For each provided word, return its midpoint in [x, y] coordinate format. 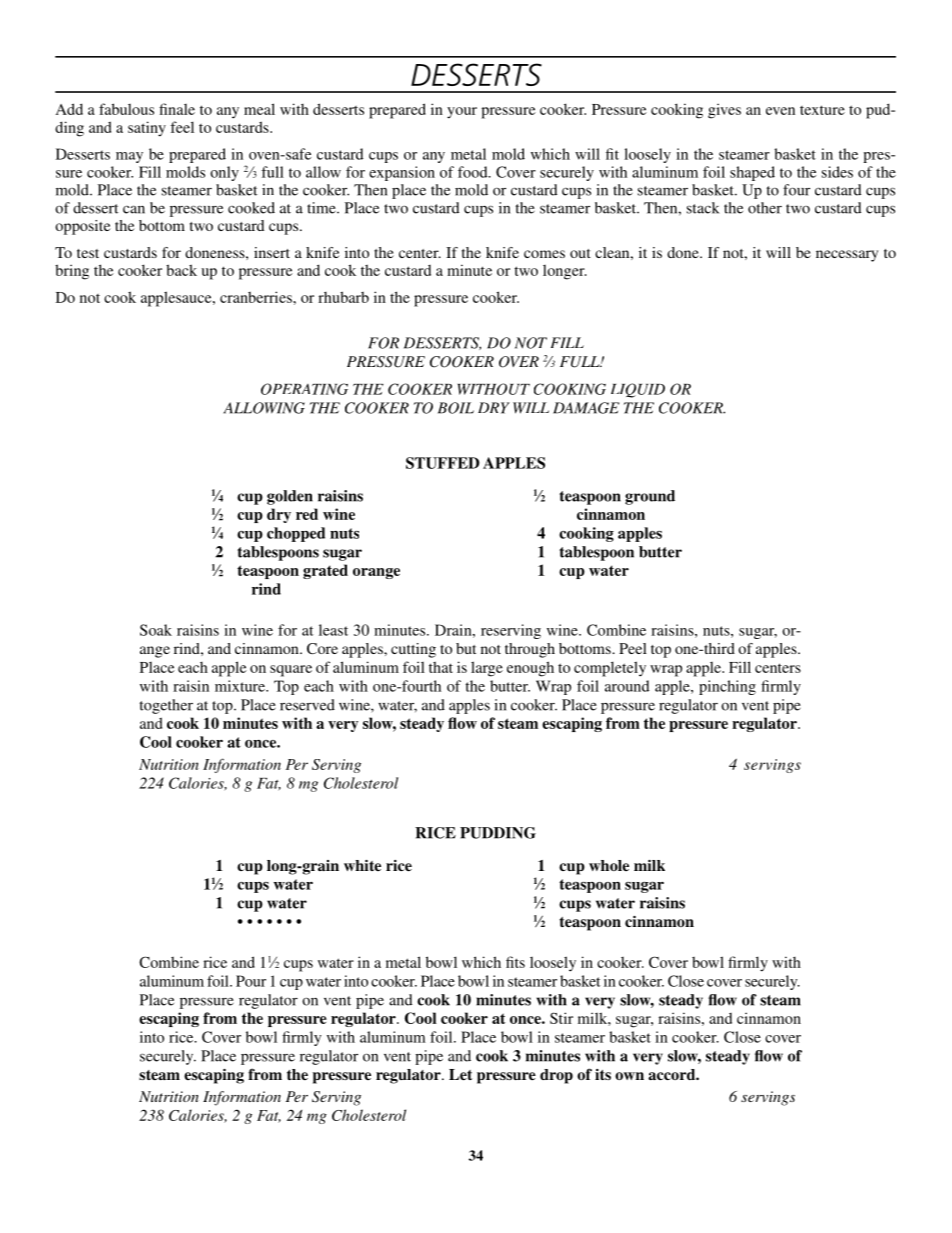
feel [182, 127]
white [362, 865]
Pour [251, 981]
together [166, 706]
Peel [633, 648]
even [780, 111]
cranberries [257, 297]
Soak [156, 630]
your [462, 113]
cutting [413, 650]
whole [609, 865]
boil [456, 408]
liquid [638, 390]
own [629, 1076]
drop [556, 1076]
